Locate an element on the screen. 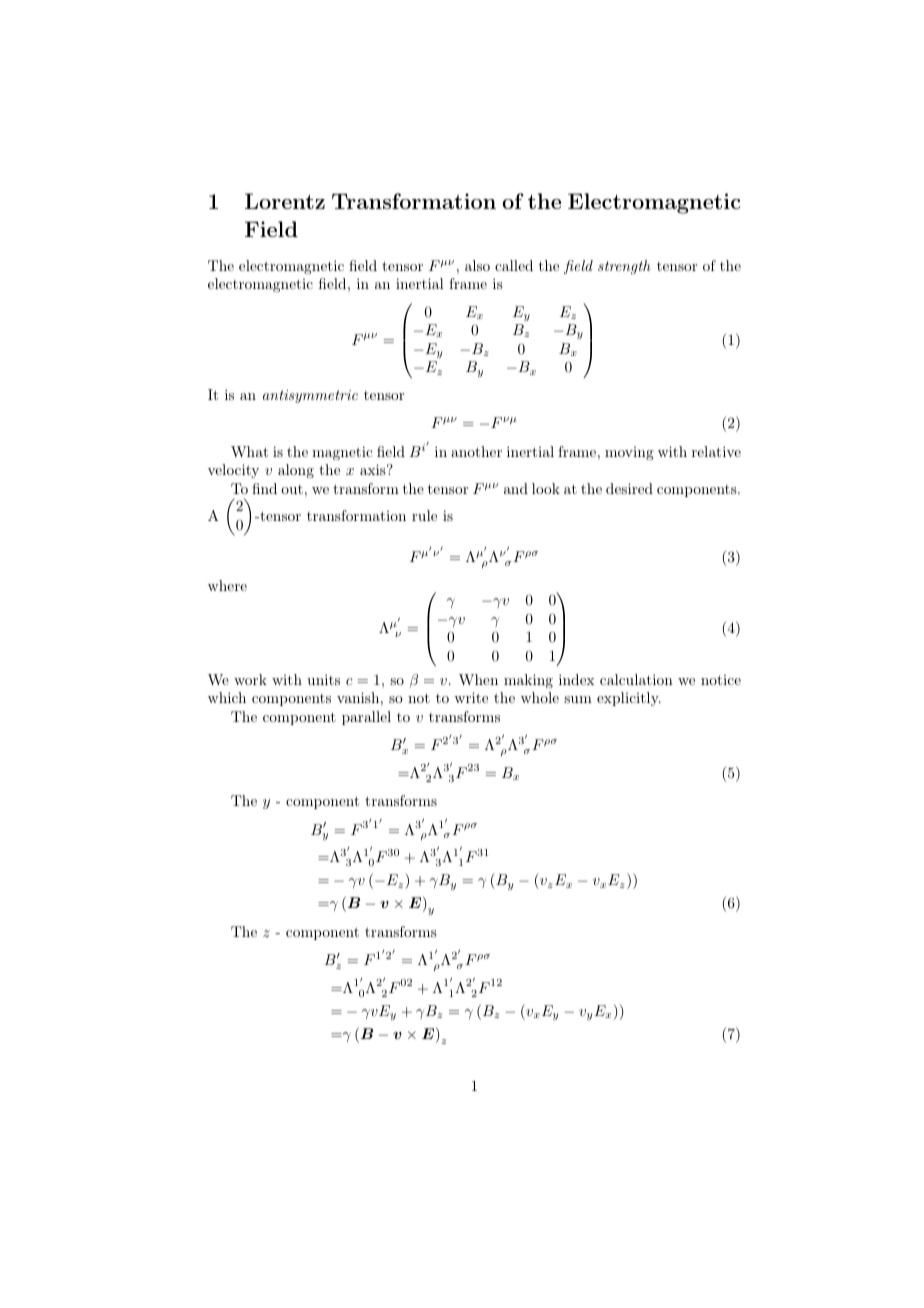 The image size is (924, 1308). moving is located at coordinates (629, 453).
